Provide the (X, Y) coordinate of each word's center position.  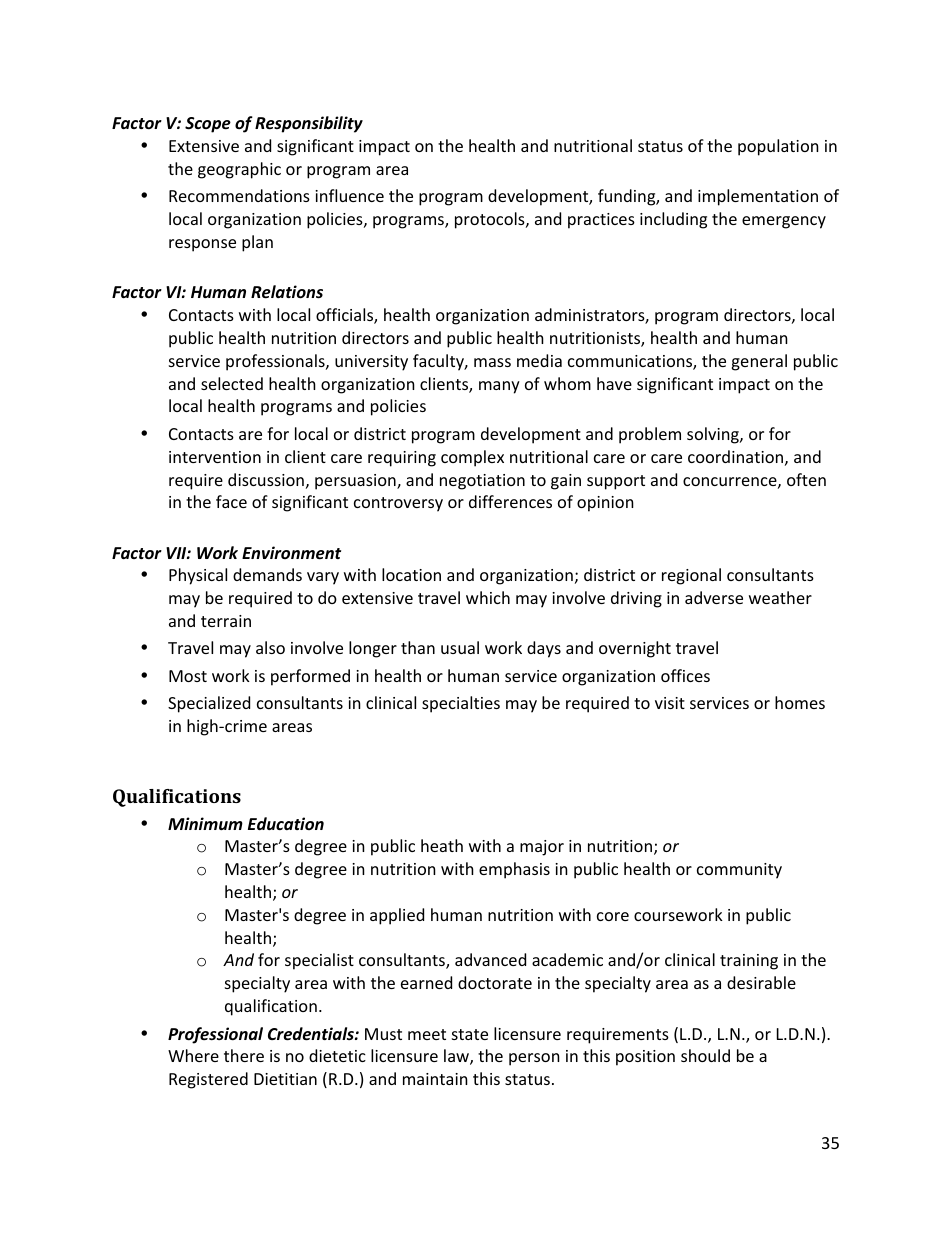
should (705, 1055)
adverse (714, 597)
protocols (491, 220)
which (488, 597)
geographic (239, 170)
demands (267, 574)
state (470, 1034)
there (244, 1055)
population (778, 147)
